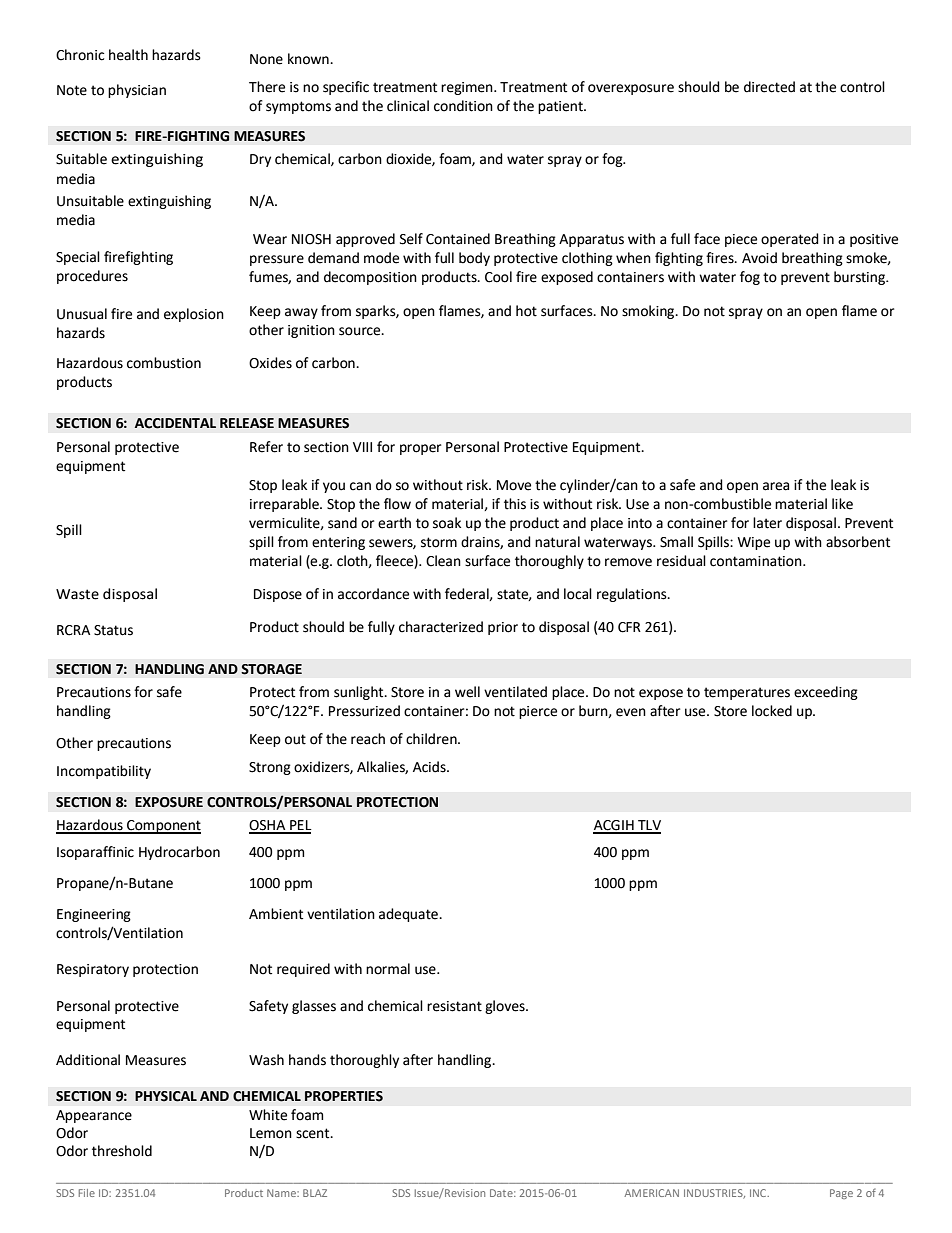 The width and height of the page is (952, 1233). Describe the element at coordinates (468, 88) in the page. I see `regimen` at that location.
